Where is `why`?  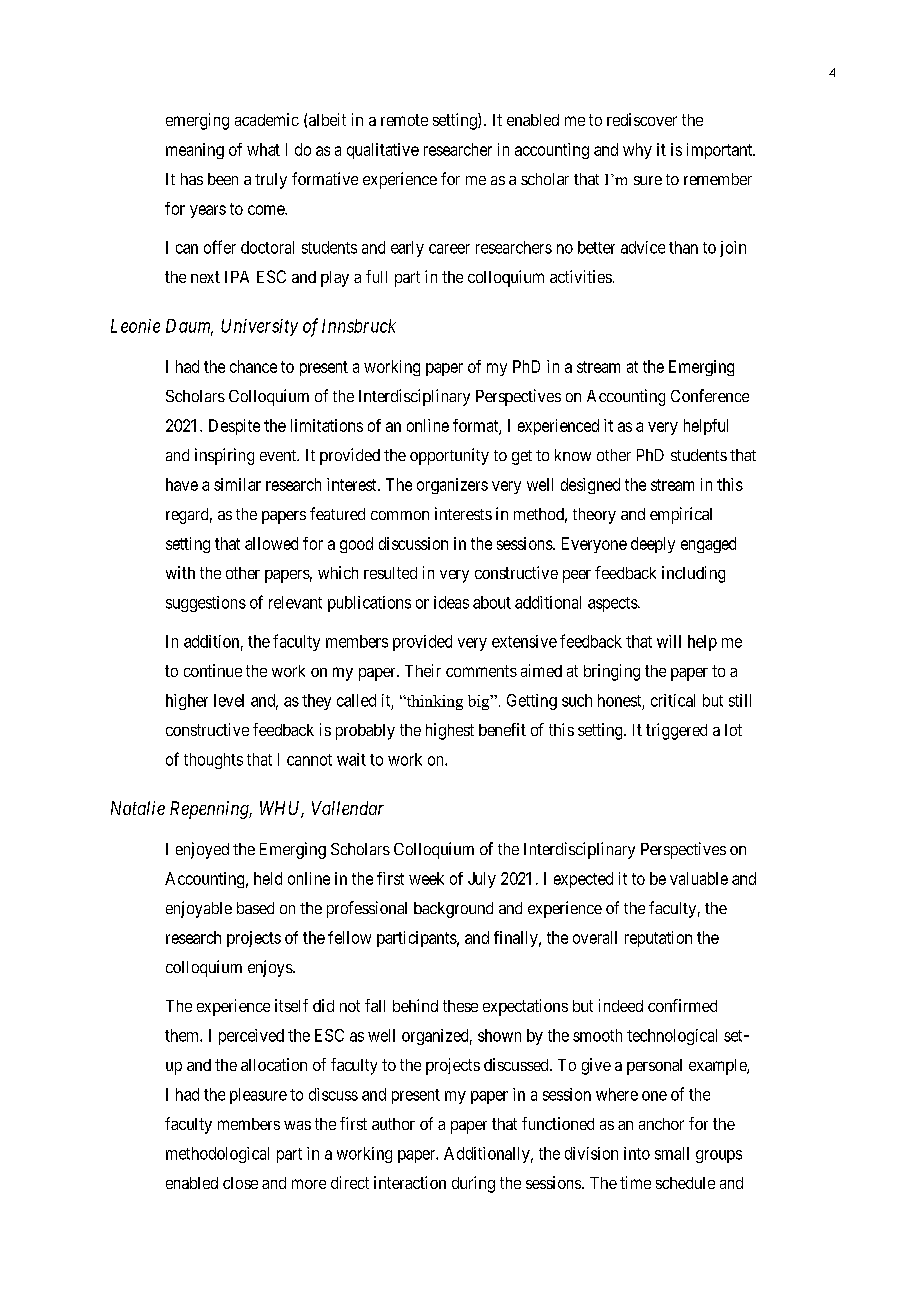
why is located at coordinates (637, 151).
